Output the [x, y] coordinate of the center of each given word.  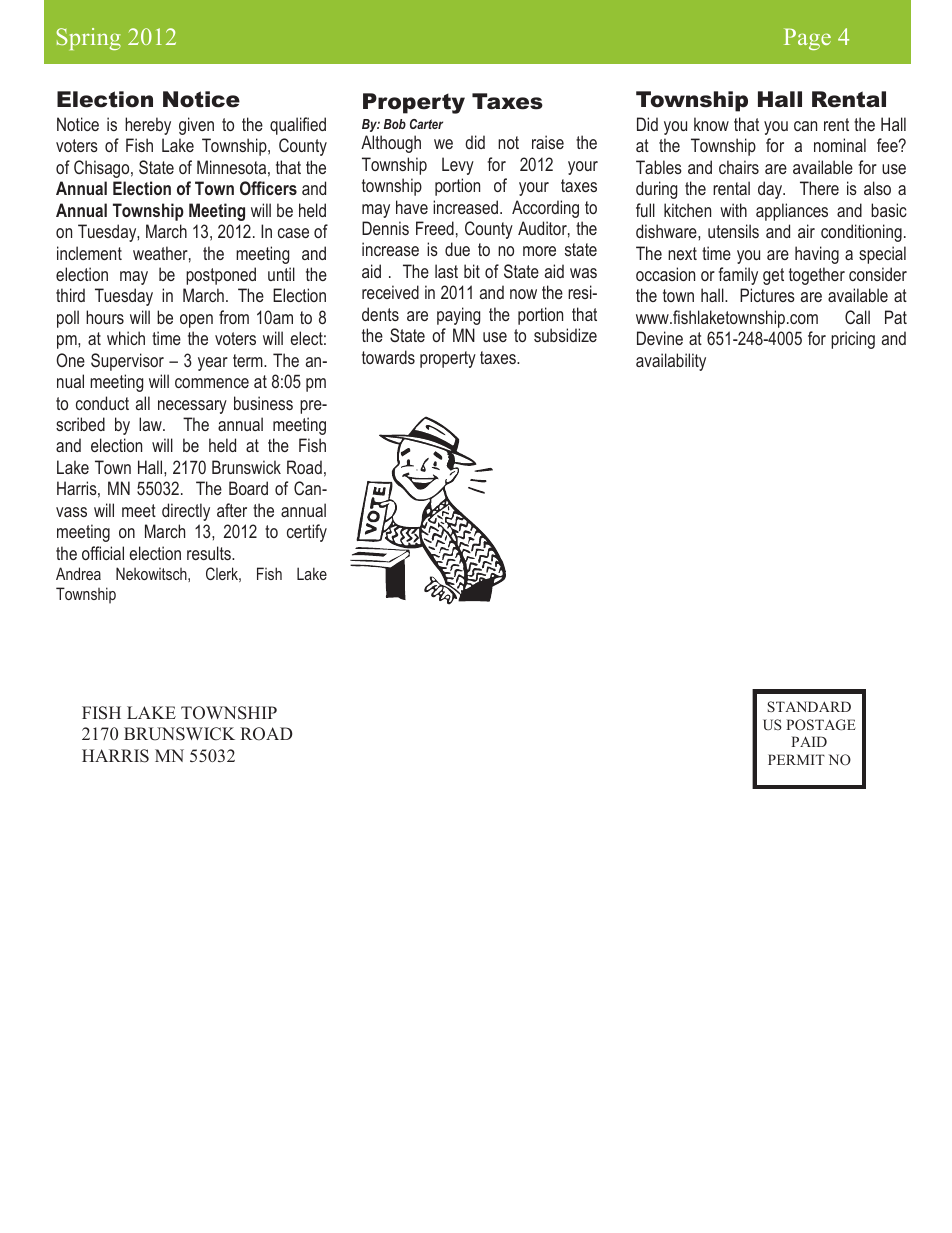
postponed [221, 276]
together [817, 276]
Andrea [78, 573]
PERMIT [796, 759]
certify [307, 533]
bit [472, 271]
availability [671, 362]
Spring [88, 39]
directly [186, 512]
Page [807, 39]
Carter [426, 124]
